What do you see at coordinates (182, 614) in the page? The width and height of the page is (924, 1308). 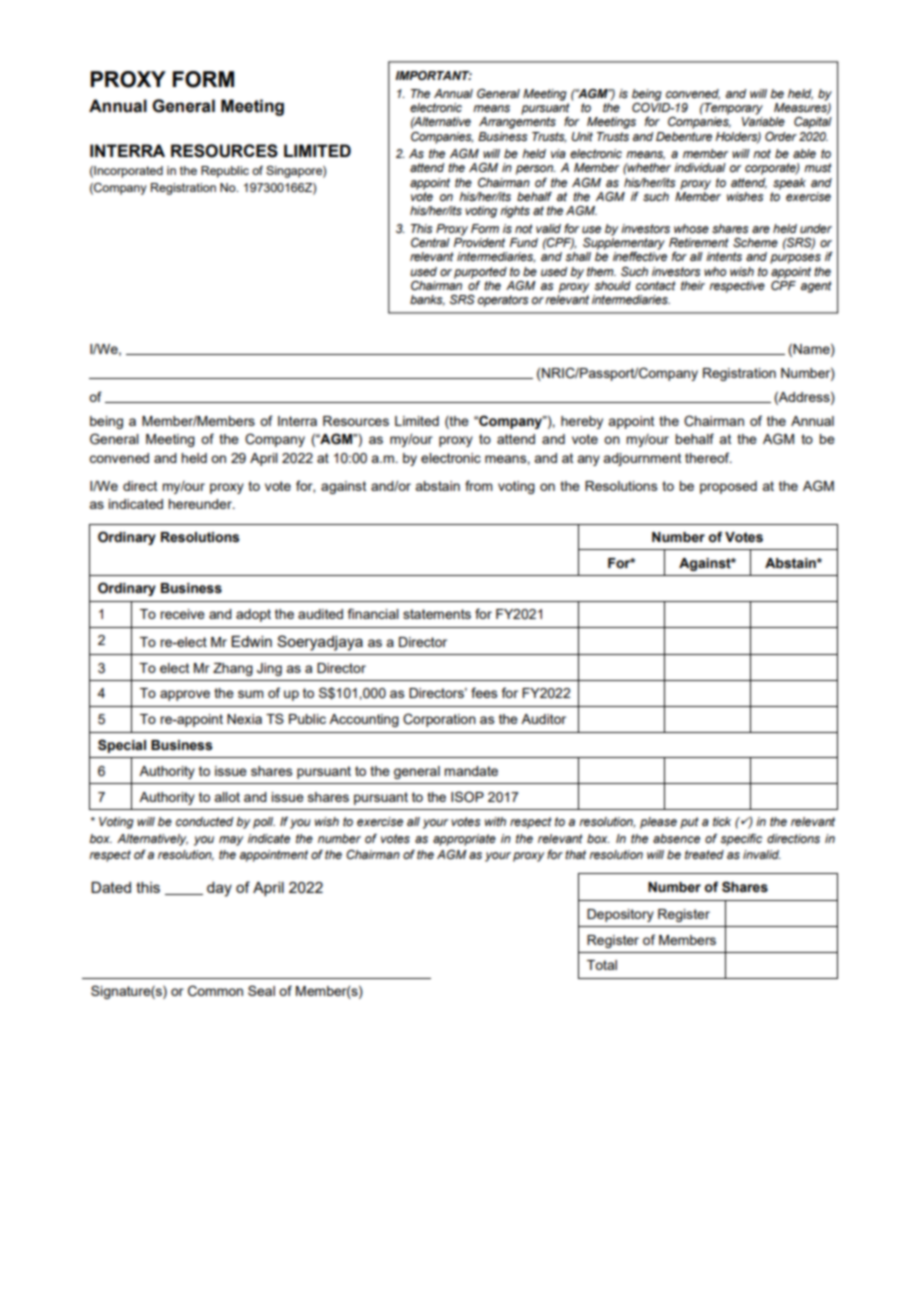 I see `receive` at bounding box center [182, 614].
